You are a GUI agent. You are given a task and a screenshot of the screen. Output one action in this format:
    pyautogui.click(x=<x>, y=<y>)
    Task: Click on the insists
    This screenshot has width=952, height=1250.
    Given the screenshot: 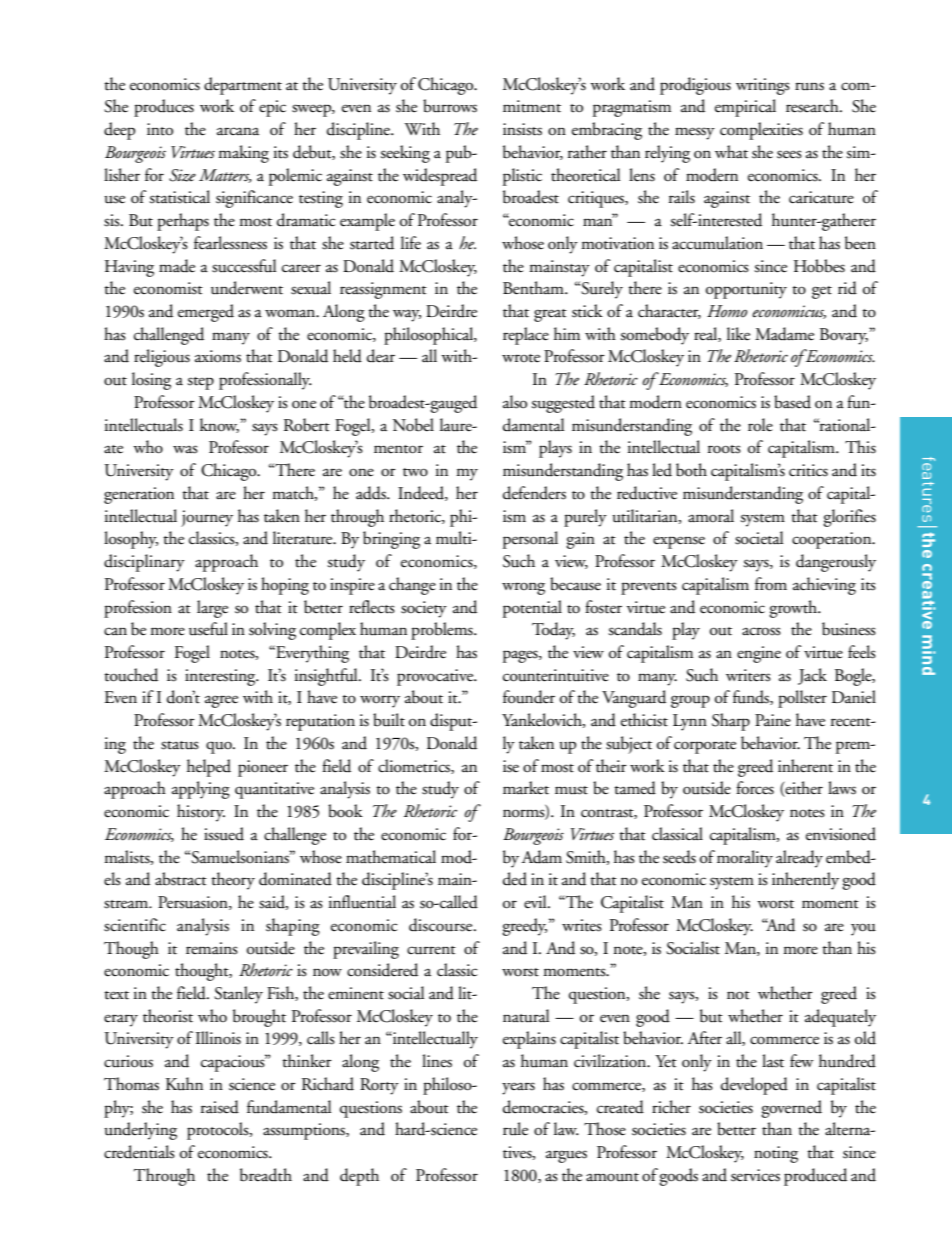 What is the action you would take?
    pyautogui.click(x=522, y=129)
